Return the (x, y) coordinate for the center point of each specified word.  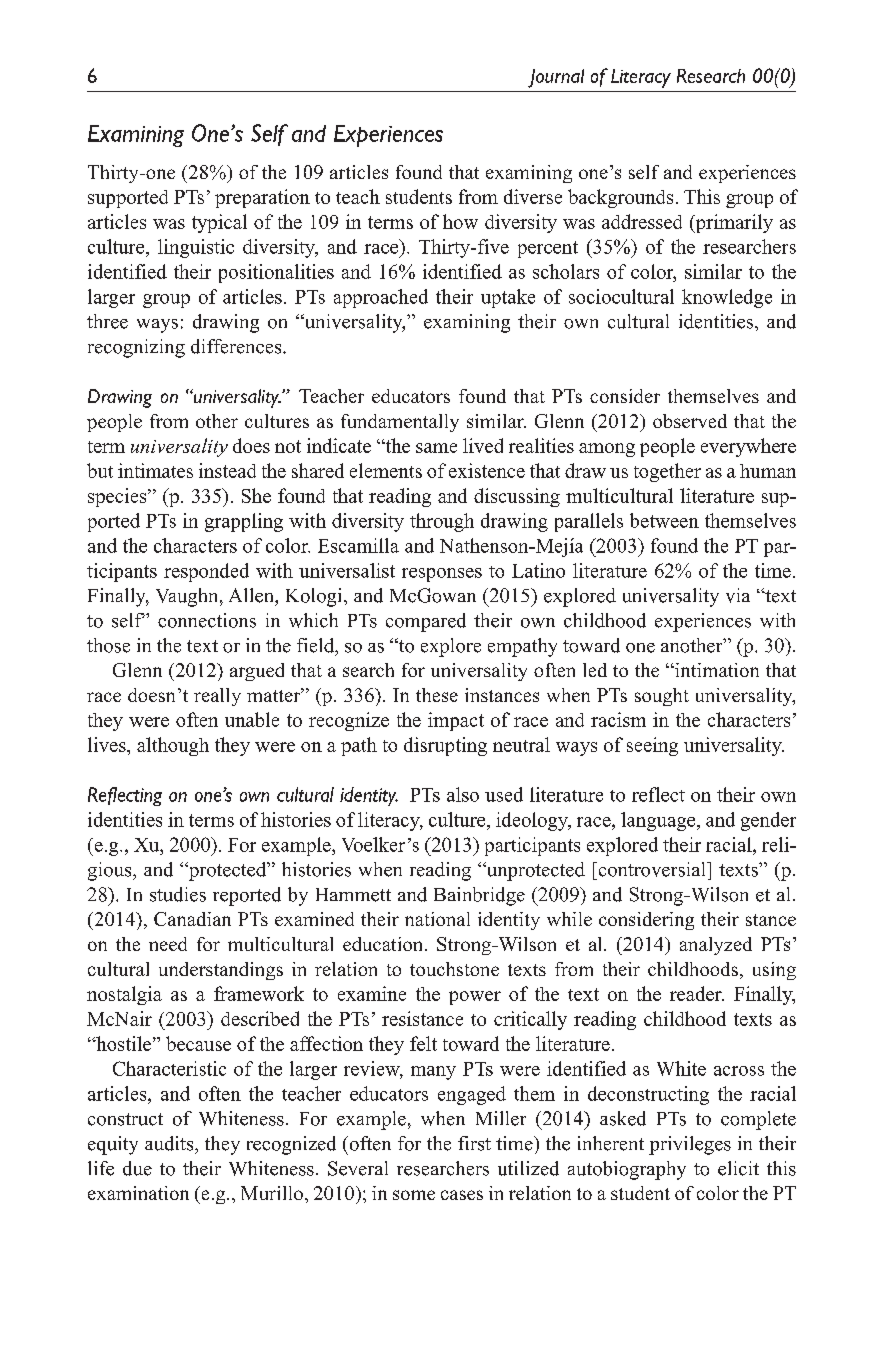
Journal (556, 78)
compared (426, 622)
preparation (262, 198)
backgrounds (620, 198)
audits (170, 1143)
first (474, 1143)
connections (207, 620)
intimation (716, 670)
